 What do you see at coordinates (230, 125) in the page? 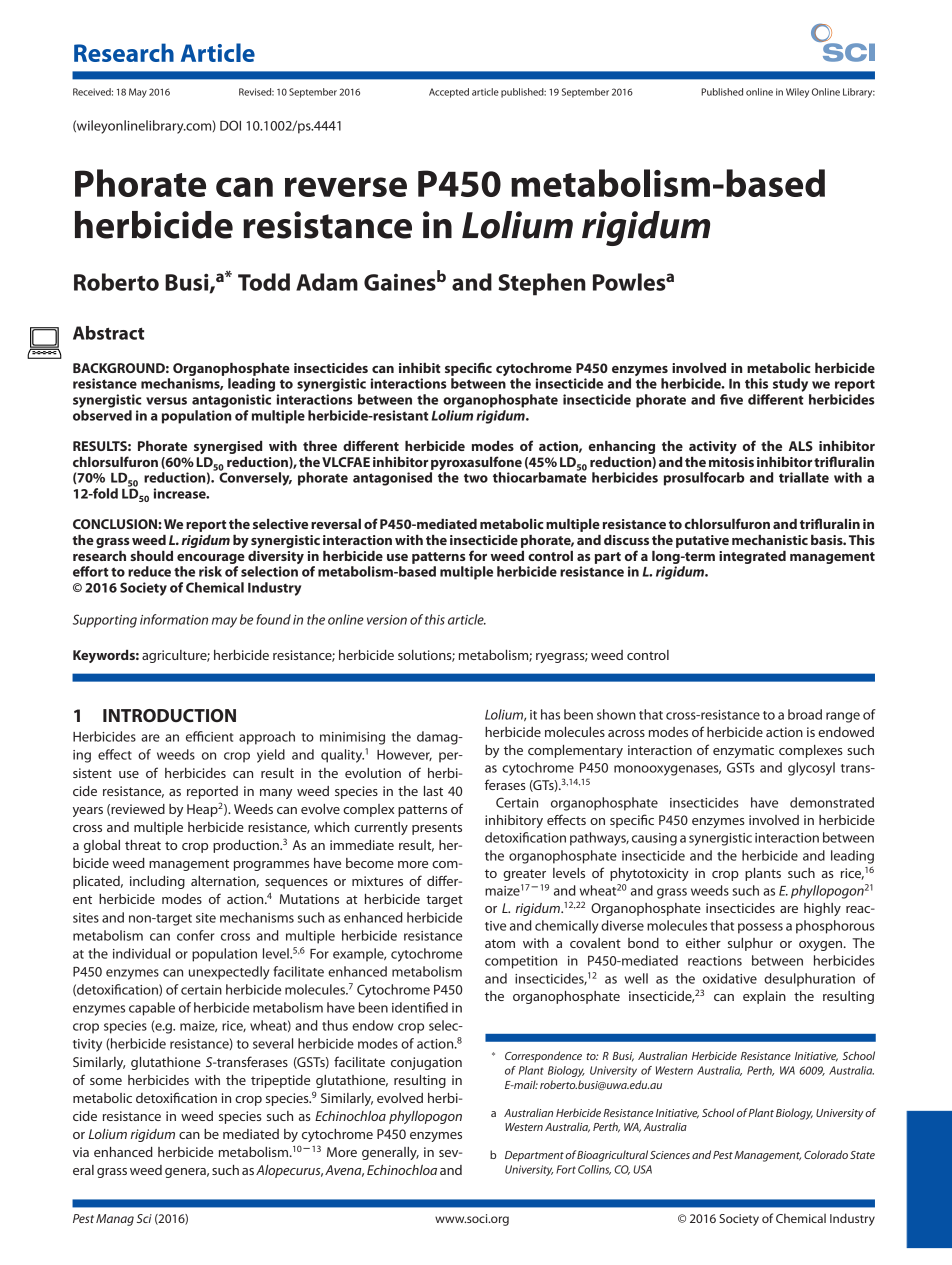
I see `DOI` at bounding box center [230, 125].
